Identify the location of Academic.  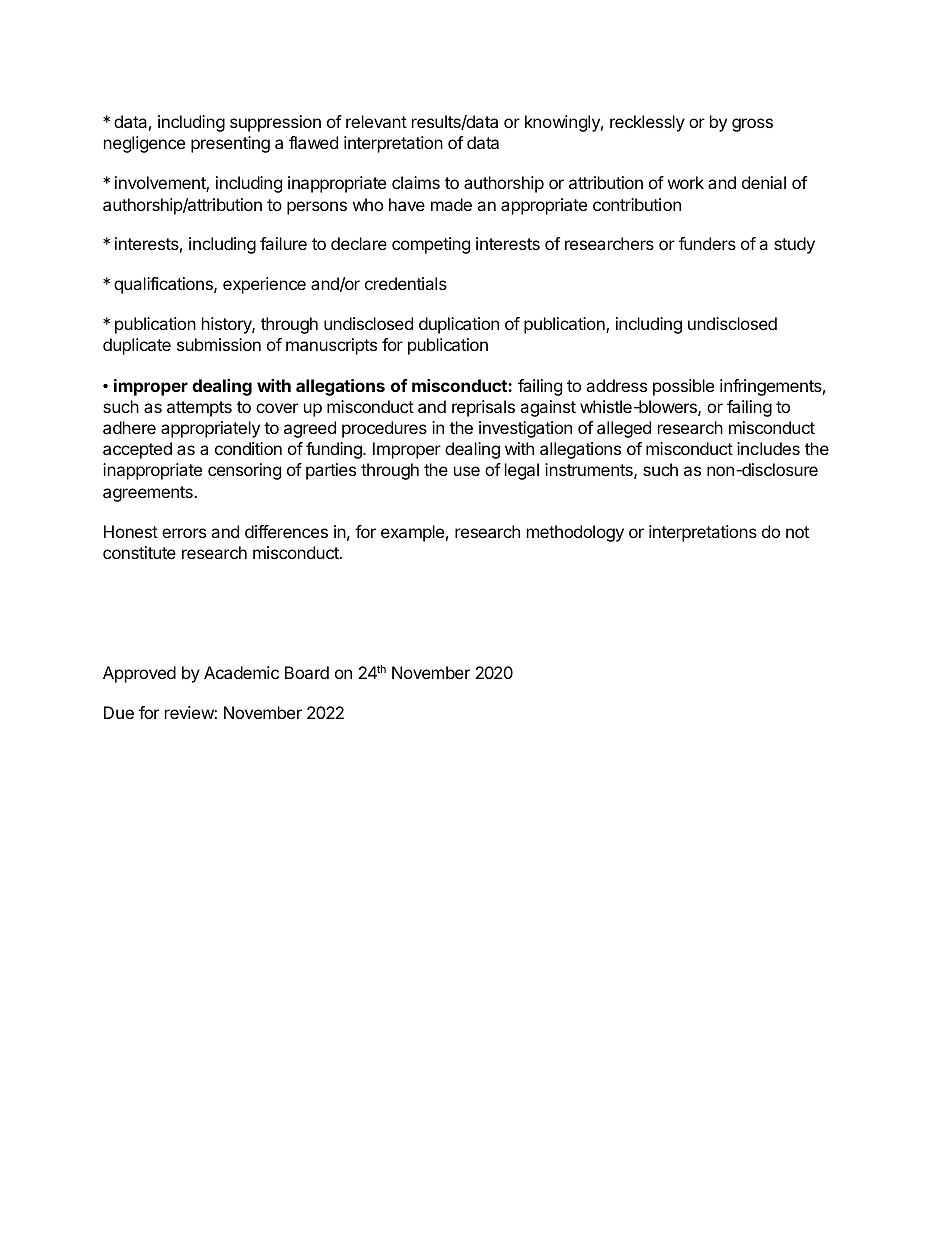
(241, 672).
